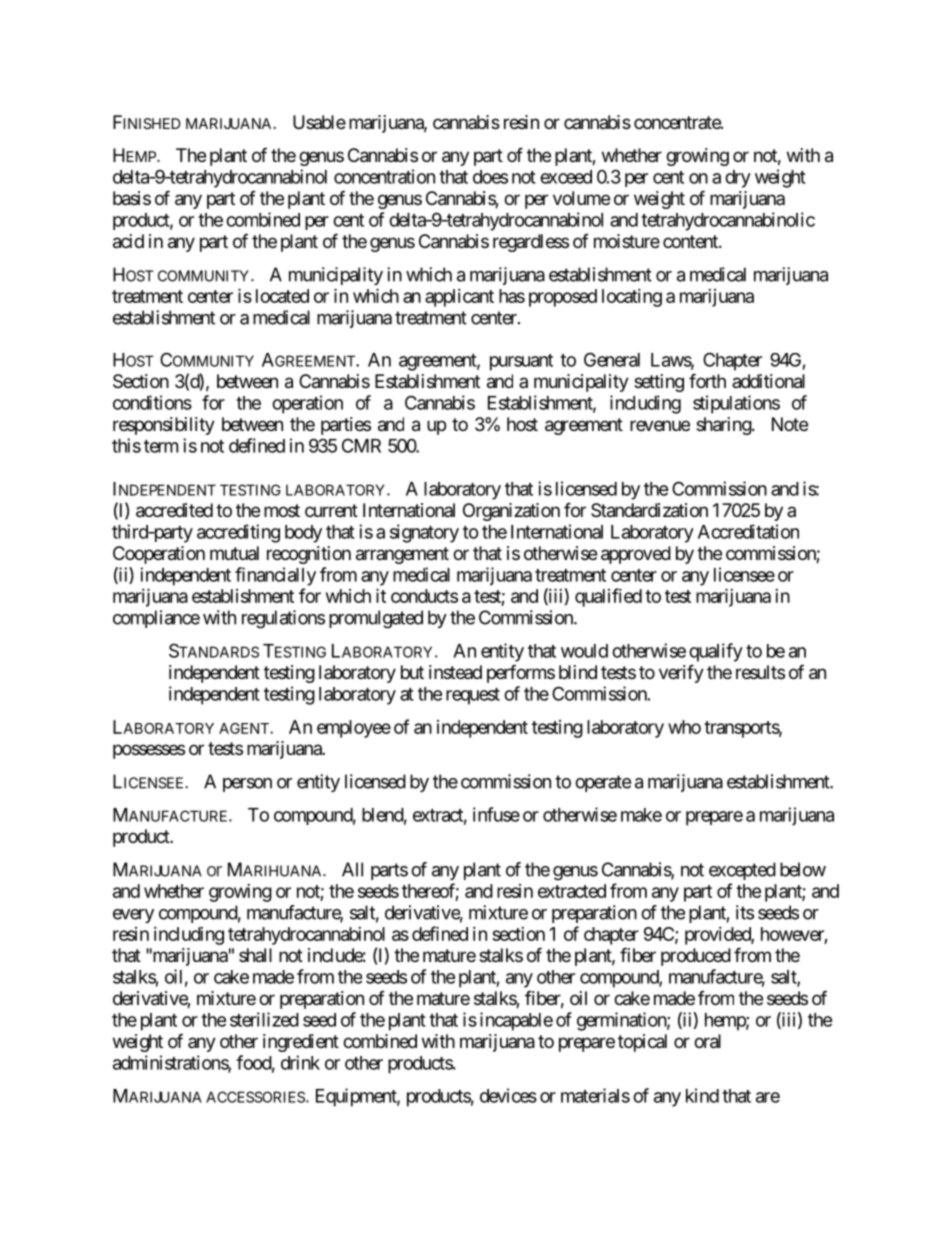 This screenshot has height=1233, width=952. I want to click on oral, so click(707, 1041).
